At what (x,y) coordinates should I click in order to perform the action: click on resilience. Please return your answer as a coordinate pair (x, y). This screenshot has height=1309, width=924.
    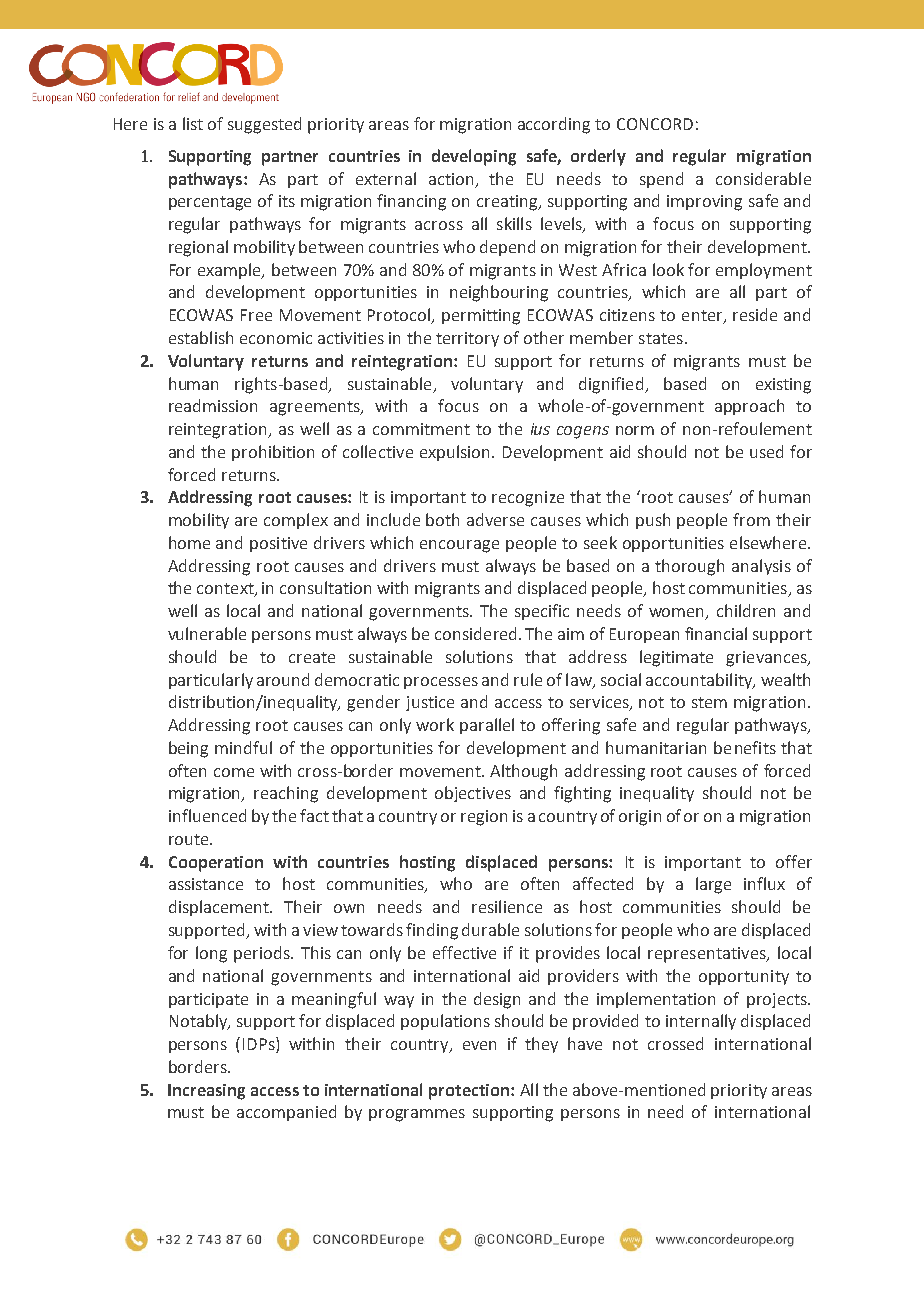
    Looking at the image, I should click on (507, 906).
